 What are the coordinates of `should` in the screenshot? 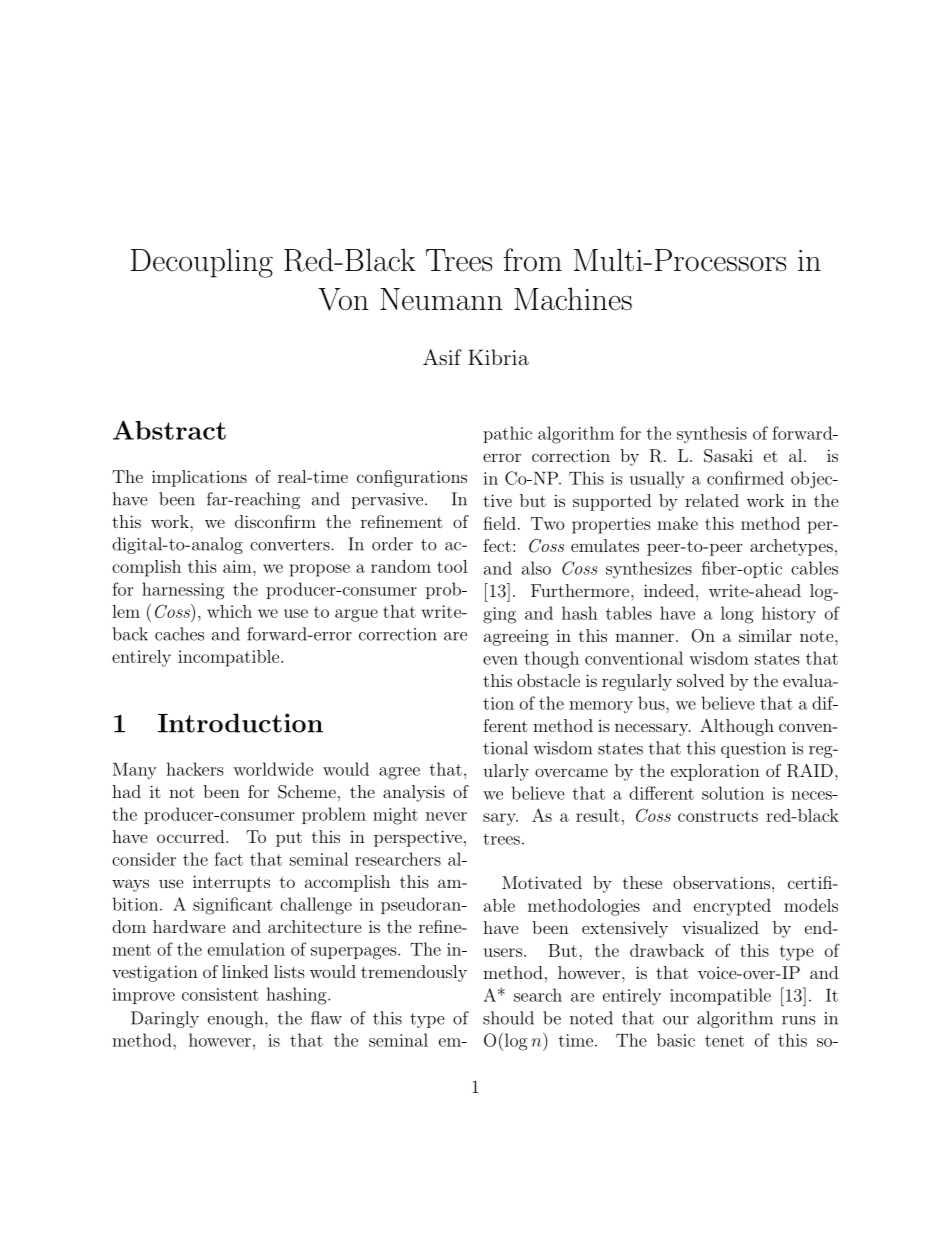 It's located at (508, 1018).
